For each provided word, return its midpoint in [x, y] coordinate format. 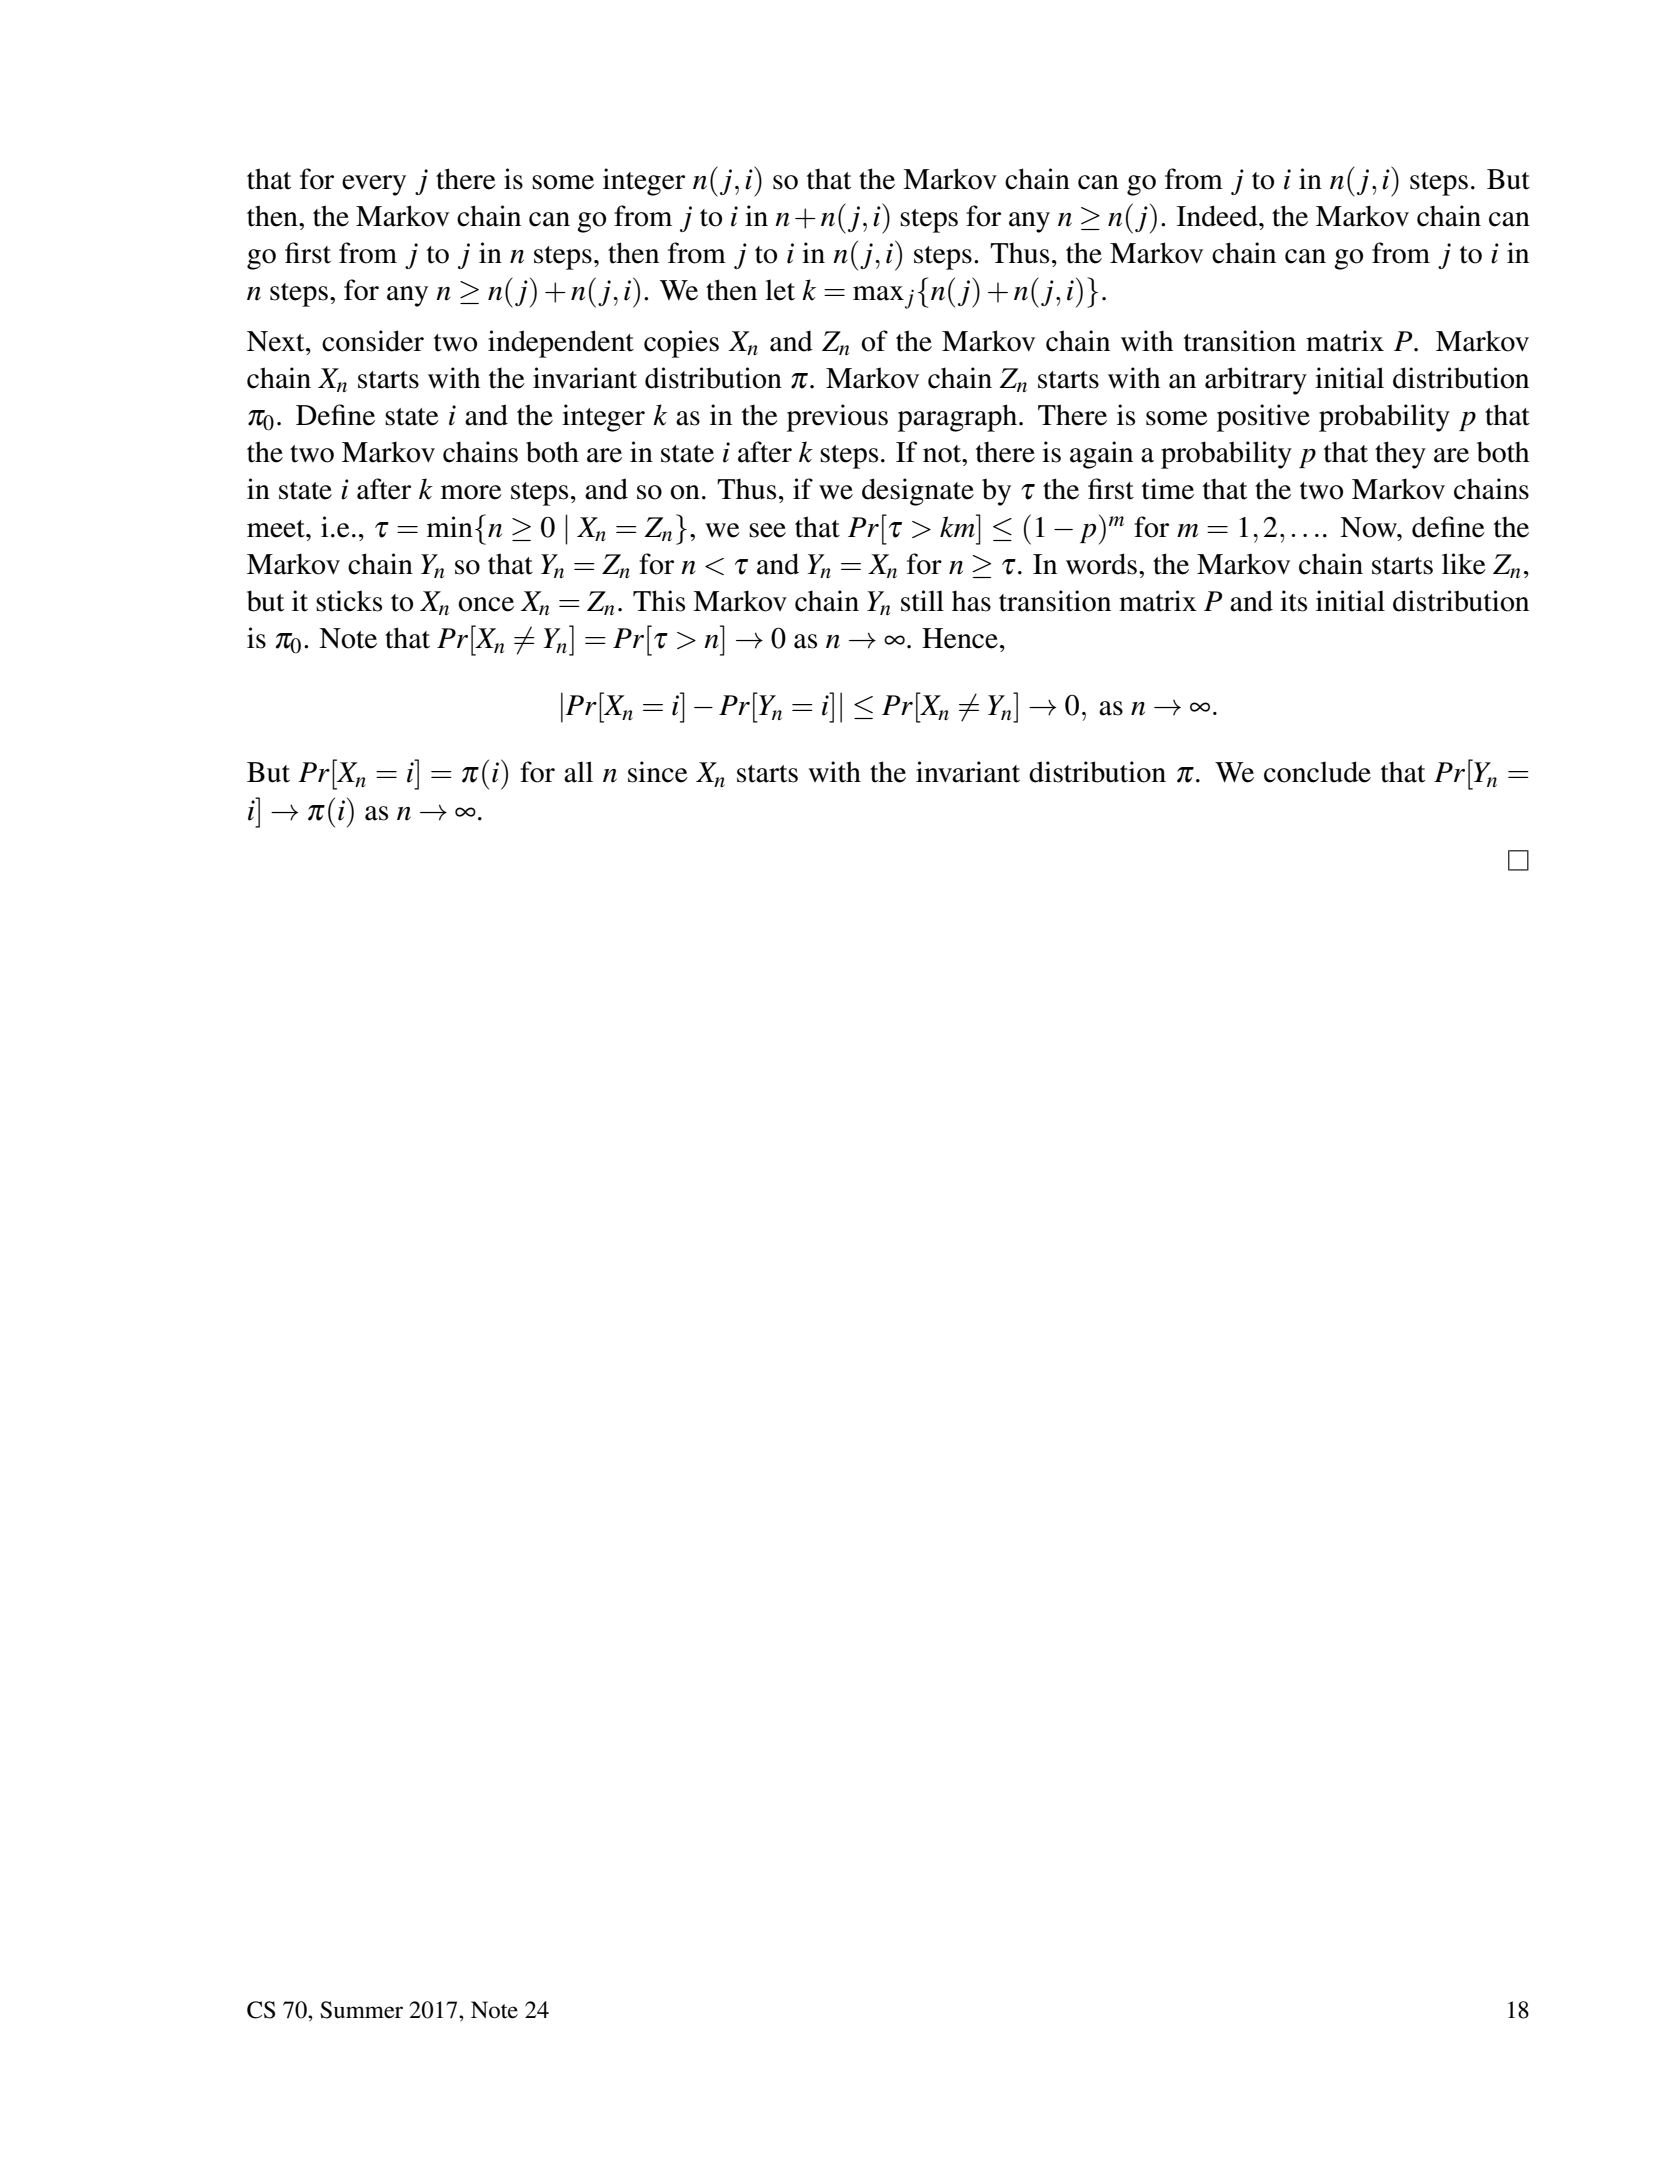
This [659, 601]
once [486, 604]
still [922, 601]
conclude [1317, 772]
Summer [361, 2010]
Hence [960, 638]
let [780, 290]
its [1293, 601]
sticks [349, 601]
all [578, 772]
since [658, 772]
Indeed [1218, 216]
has [971, 601]
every [374, 185]
